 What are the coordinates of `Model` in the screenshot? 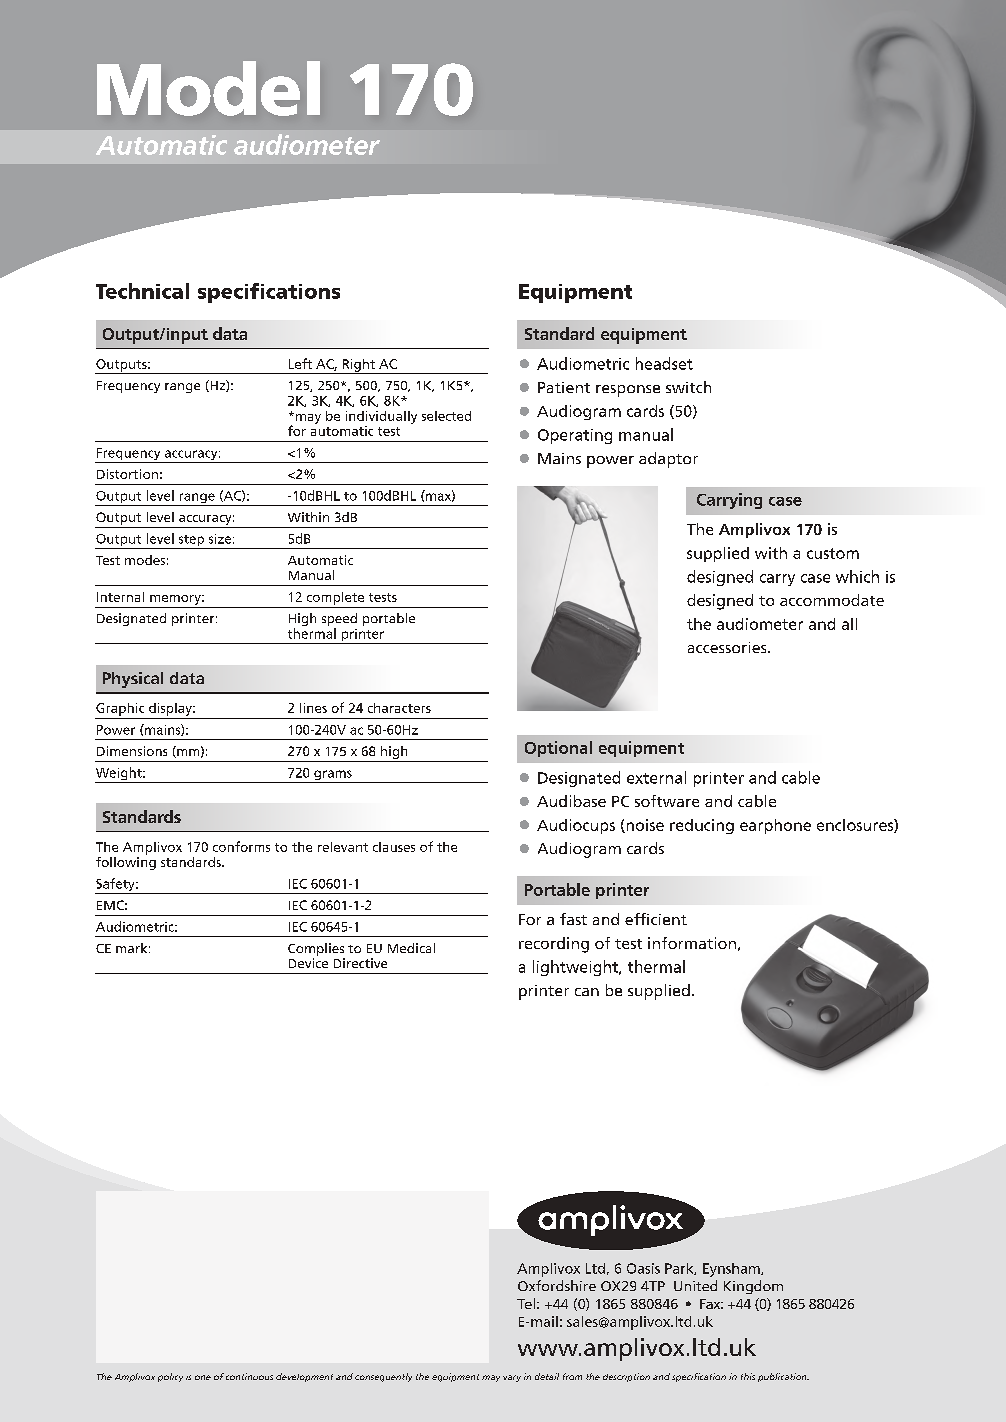 It's located at (208, 88).
